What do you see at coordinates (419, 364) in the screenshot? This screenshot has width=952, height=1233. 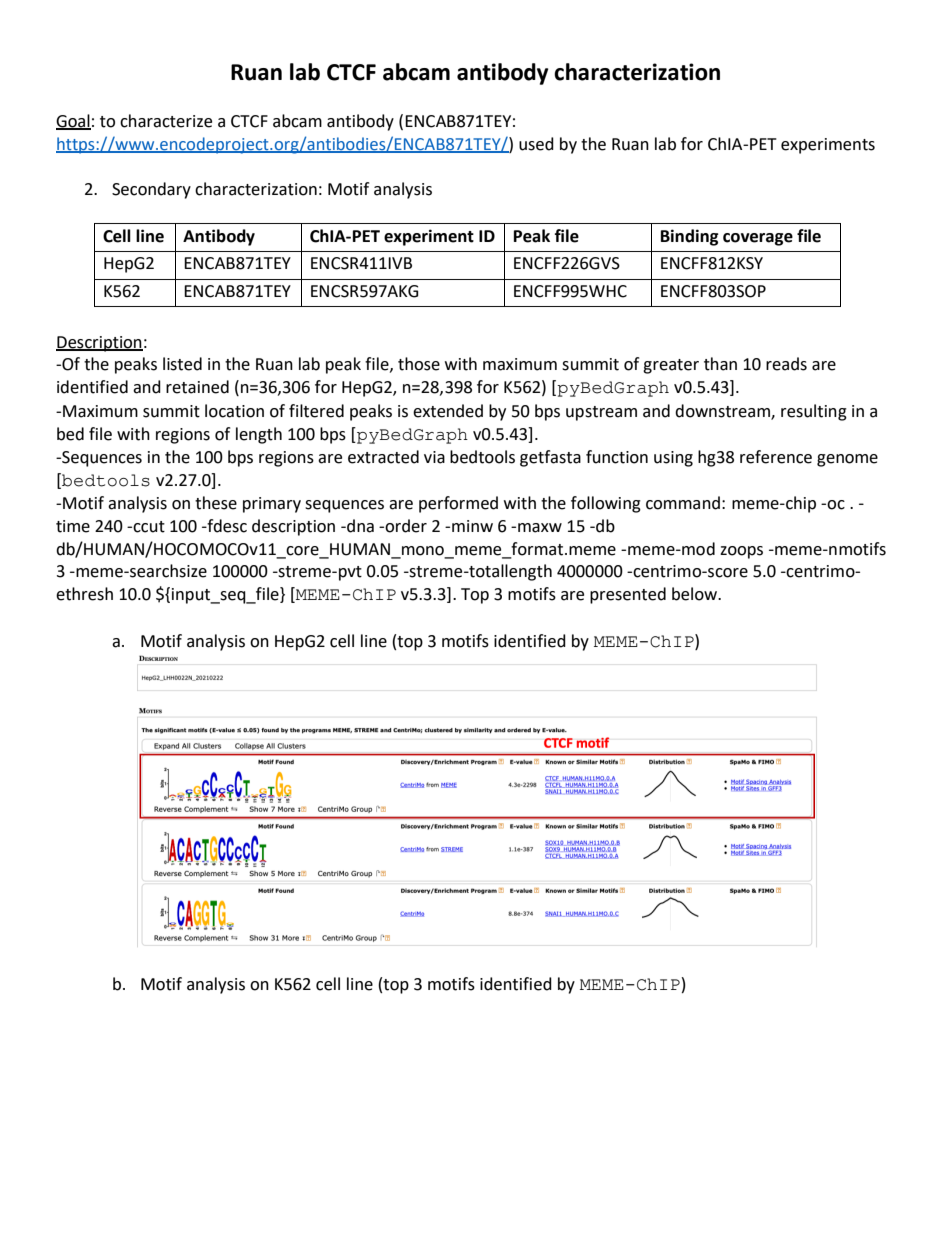 I see `those` at bounding box center [419, 364].
